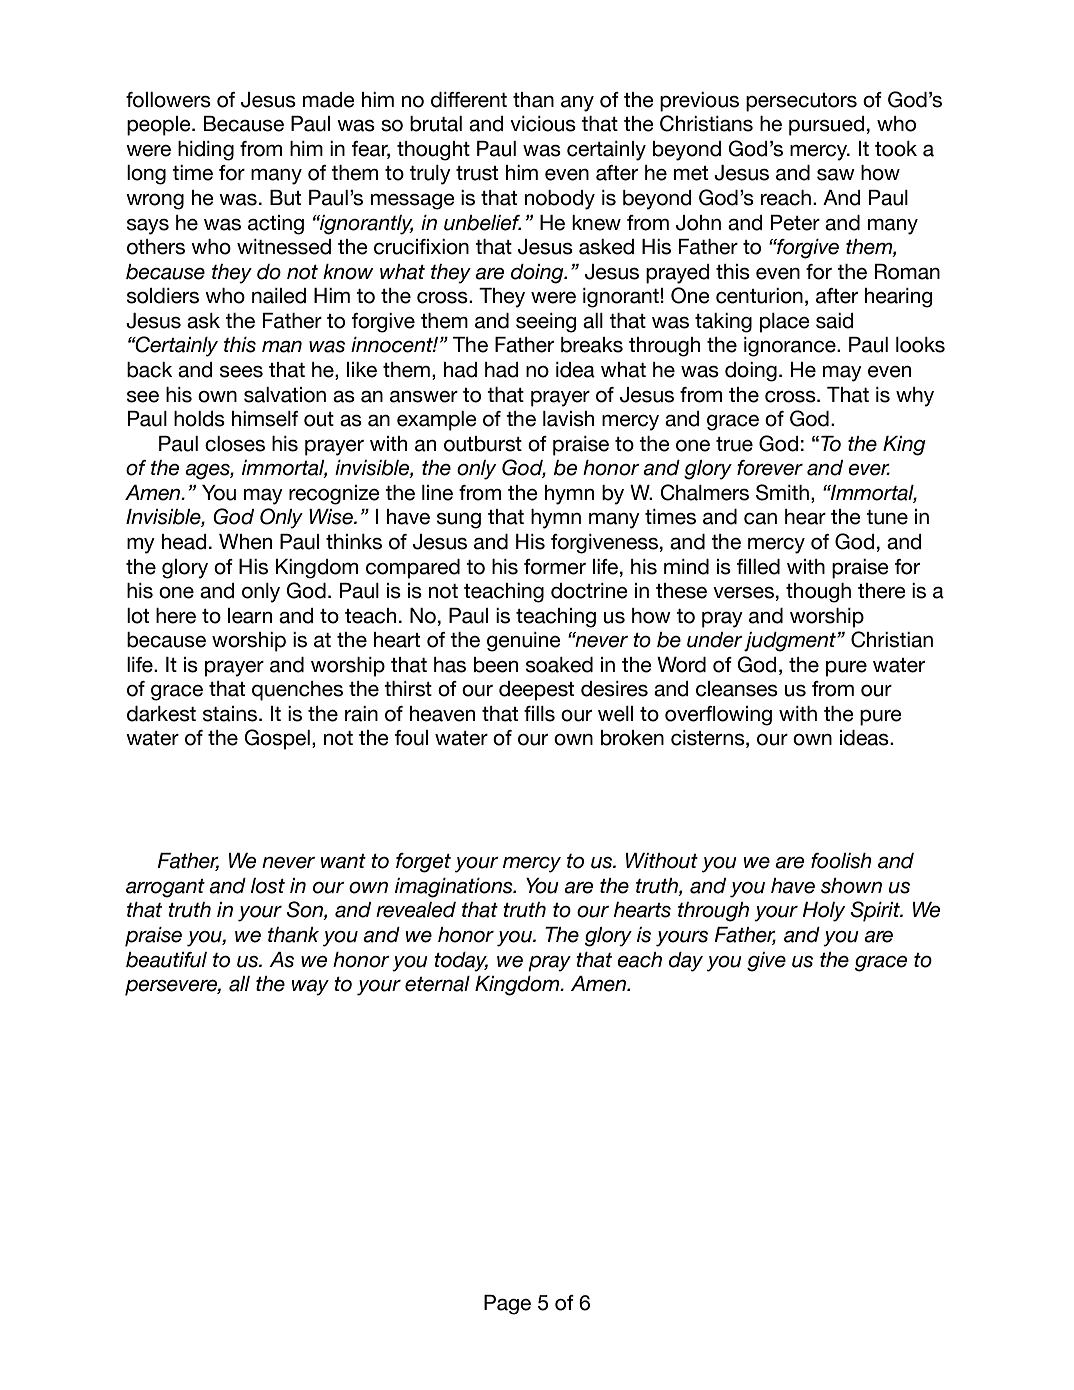 The height and width of the image is (1390, 1074). I want to click on deepest, so click(536, 691).
